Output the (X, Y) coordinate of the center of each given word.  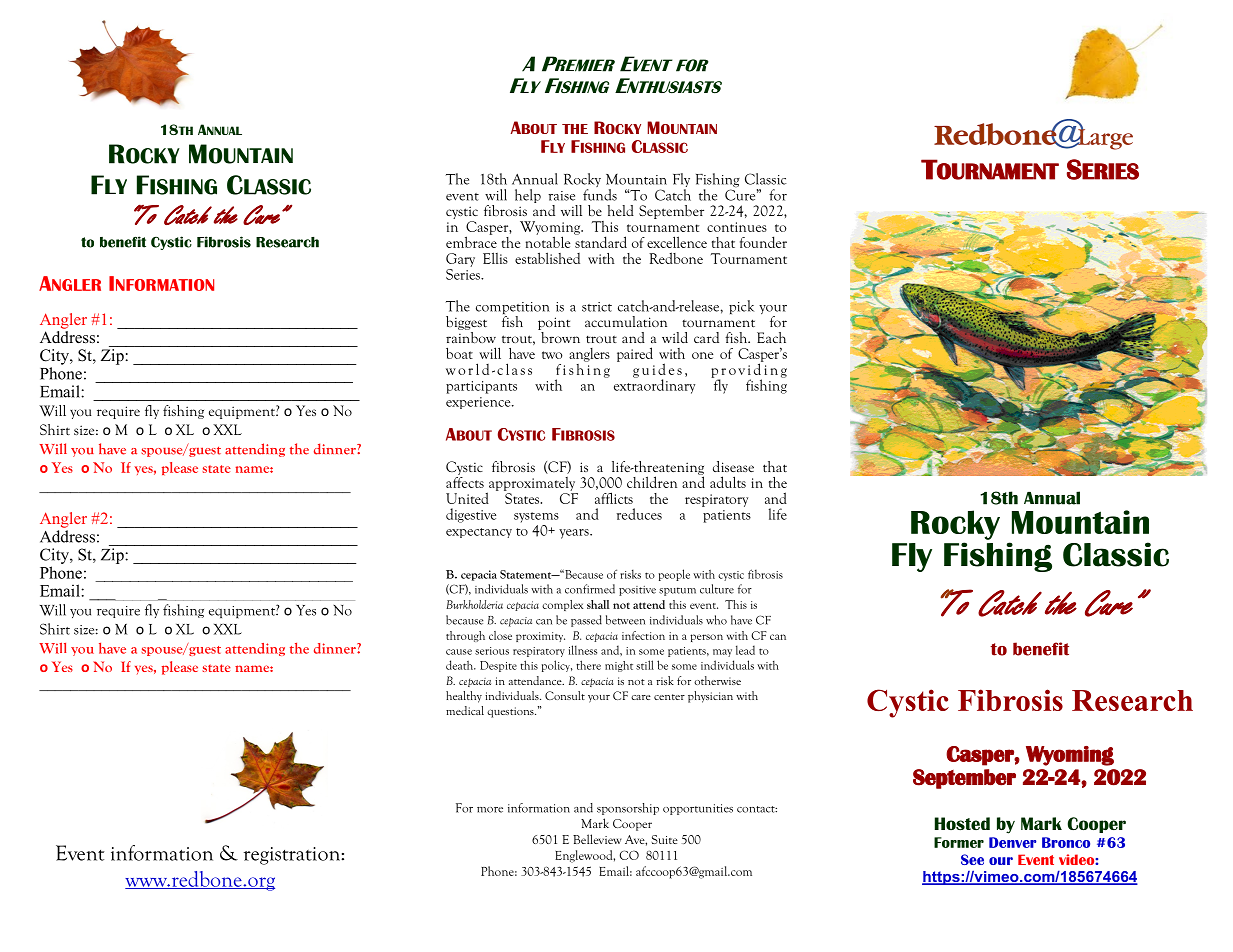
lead (745, 650)
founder (763, 242)
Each (771, 337)
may (722, 653)
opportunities (698, 809)
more (490, 810)
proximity (540, 637)
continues (737, 227)
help (528, 196)
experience (479, 403)
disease (733, 466)
